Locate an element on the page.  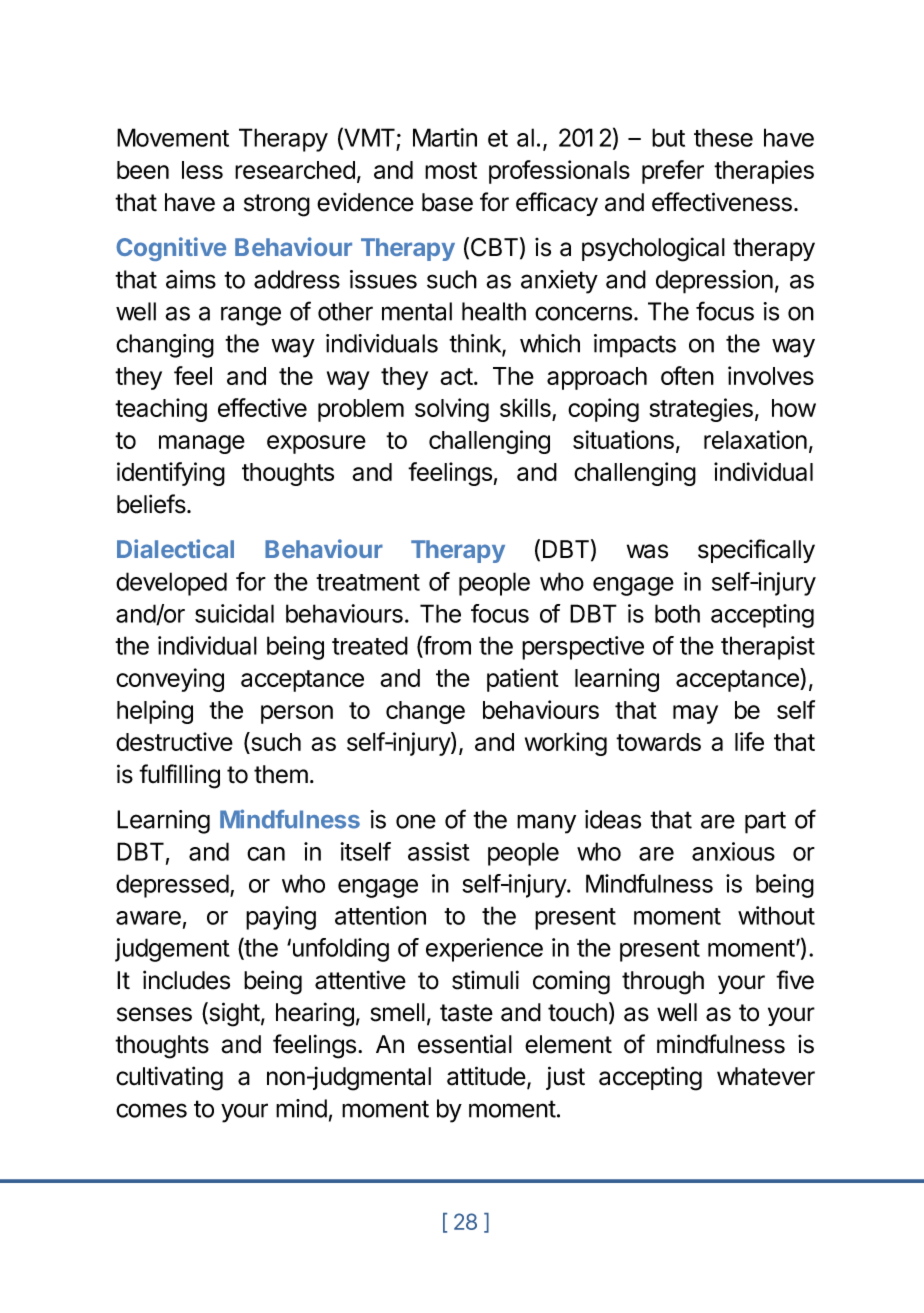
manage is located at coordinates (202, 444).
